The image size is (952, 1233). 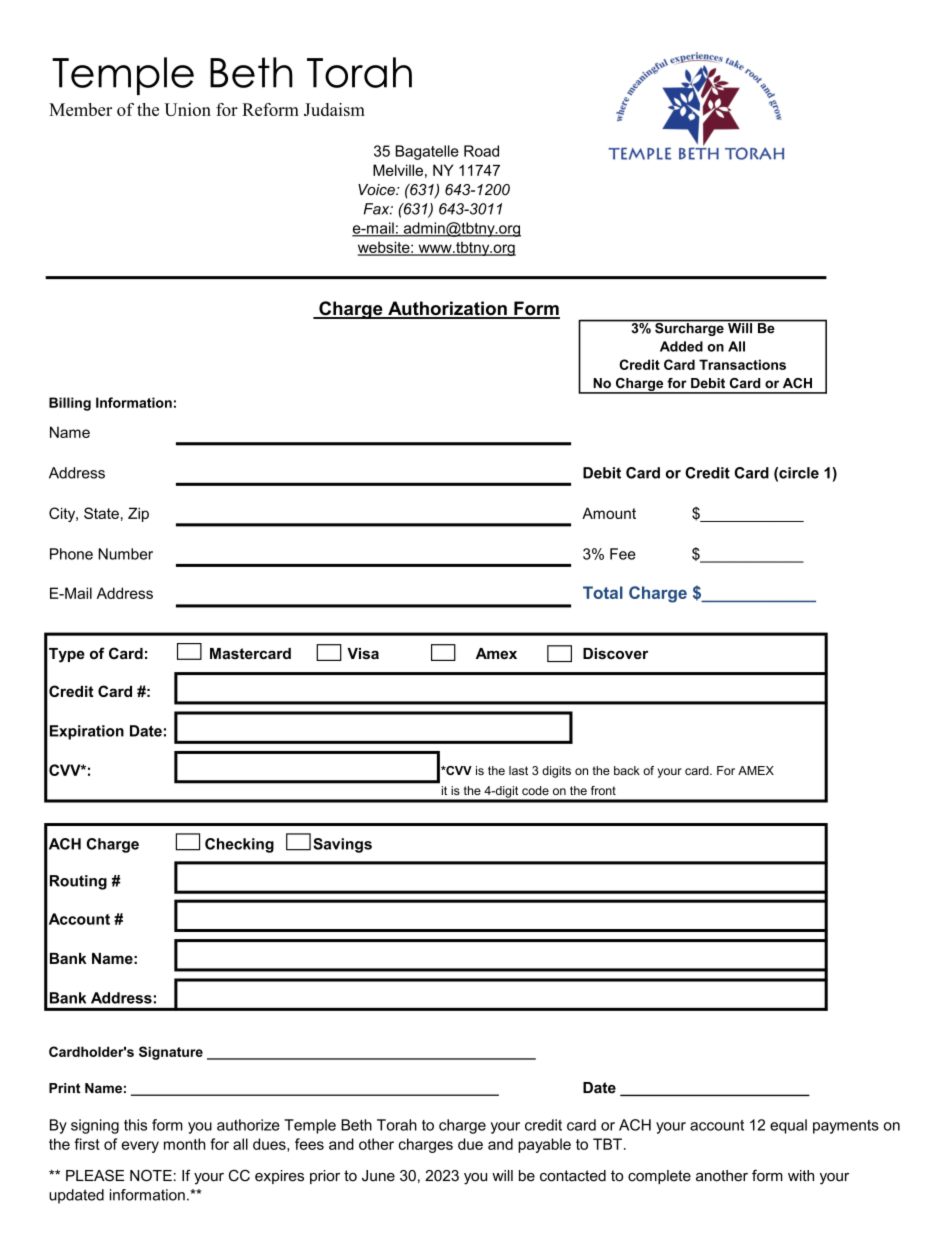 I want to click on Added, so click(x=681, y=346).
